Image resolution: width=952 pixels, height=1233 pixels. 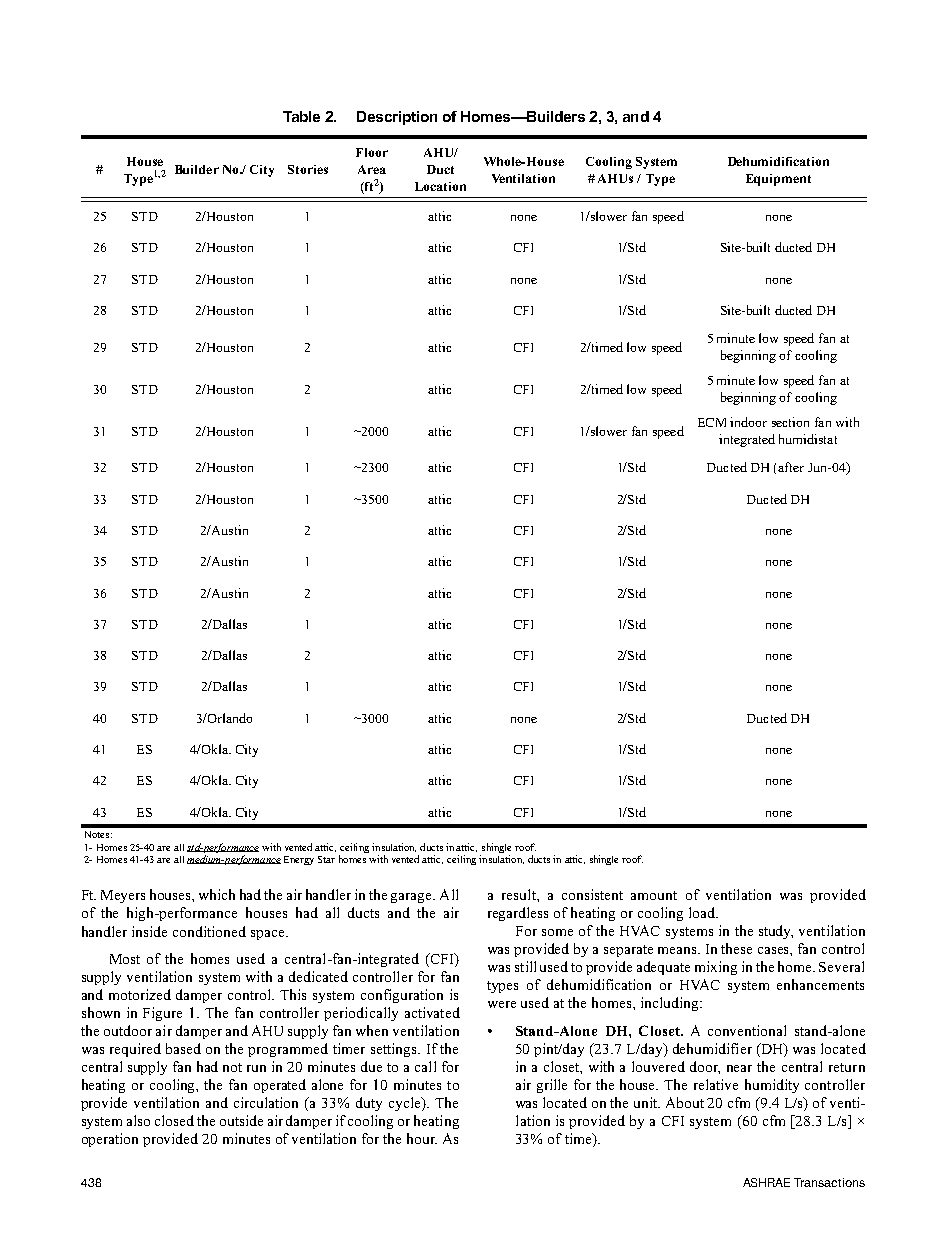 I want to click on Stories, so click(x=308, y=169).
